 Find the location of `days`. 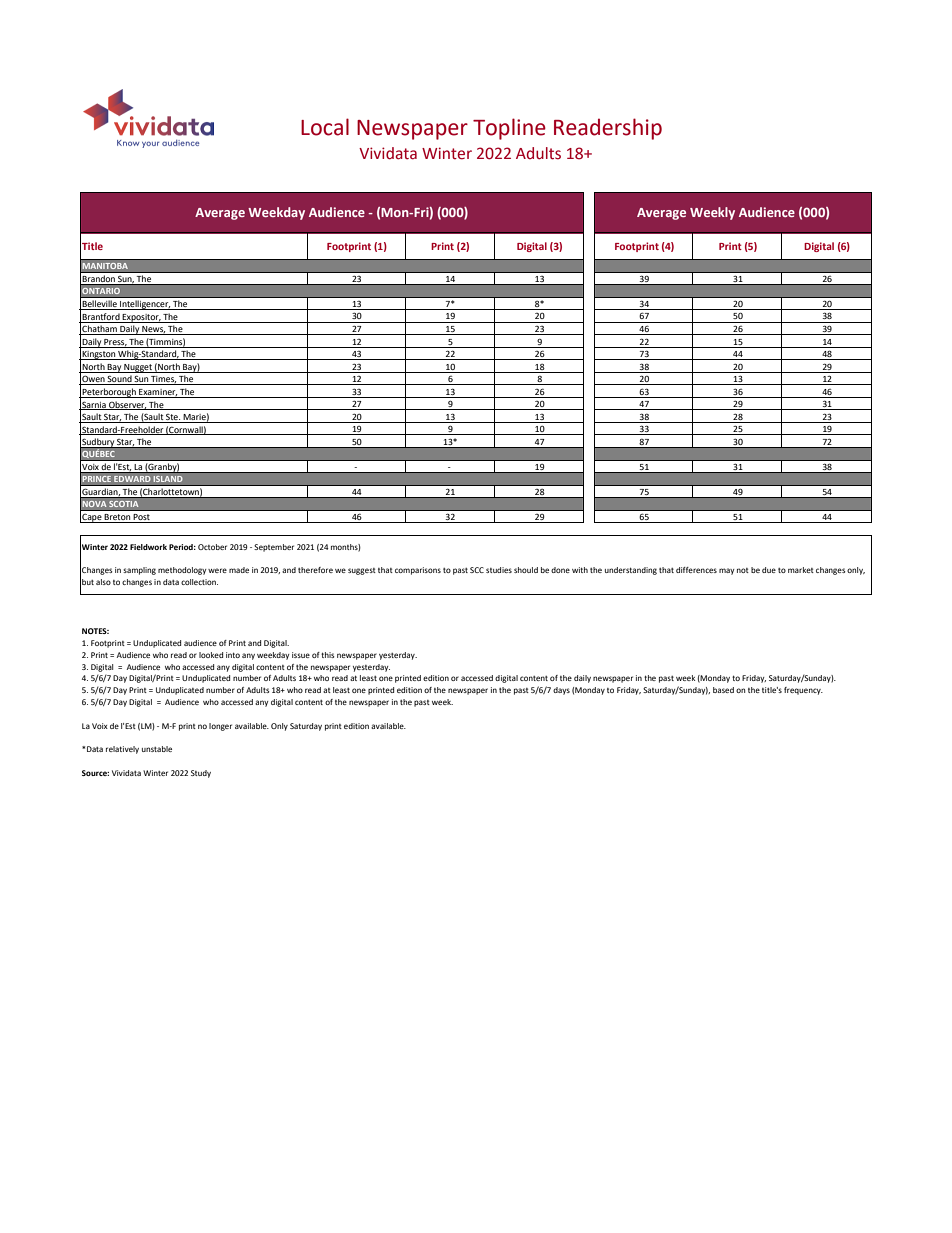

days is located at coordinates (561, 691).
